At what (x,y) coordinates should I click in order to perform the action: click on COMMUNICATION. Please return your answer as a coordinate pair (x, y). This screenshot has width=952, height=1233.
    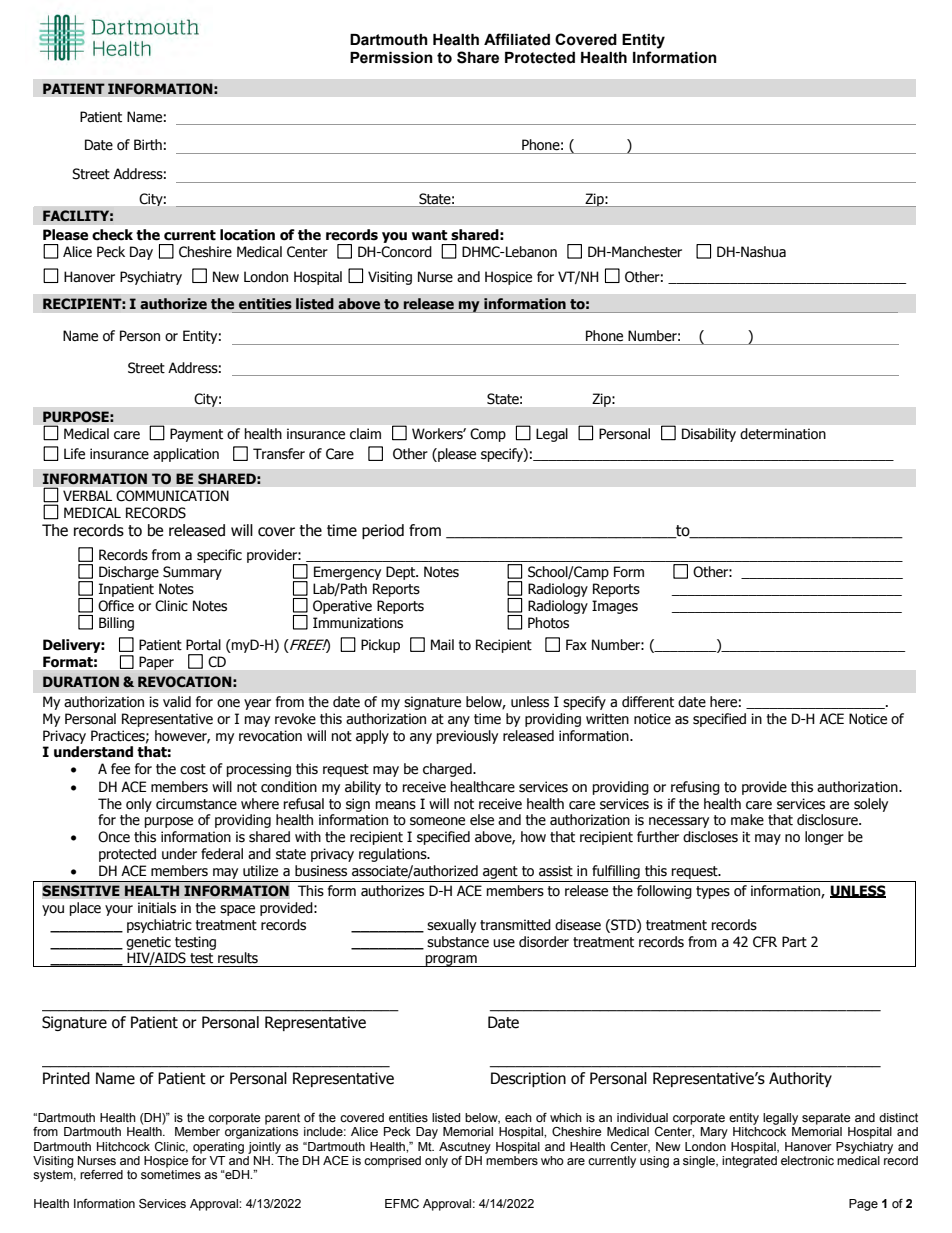
    Looking at the image, I should click on (172, 496).
